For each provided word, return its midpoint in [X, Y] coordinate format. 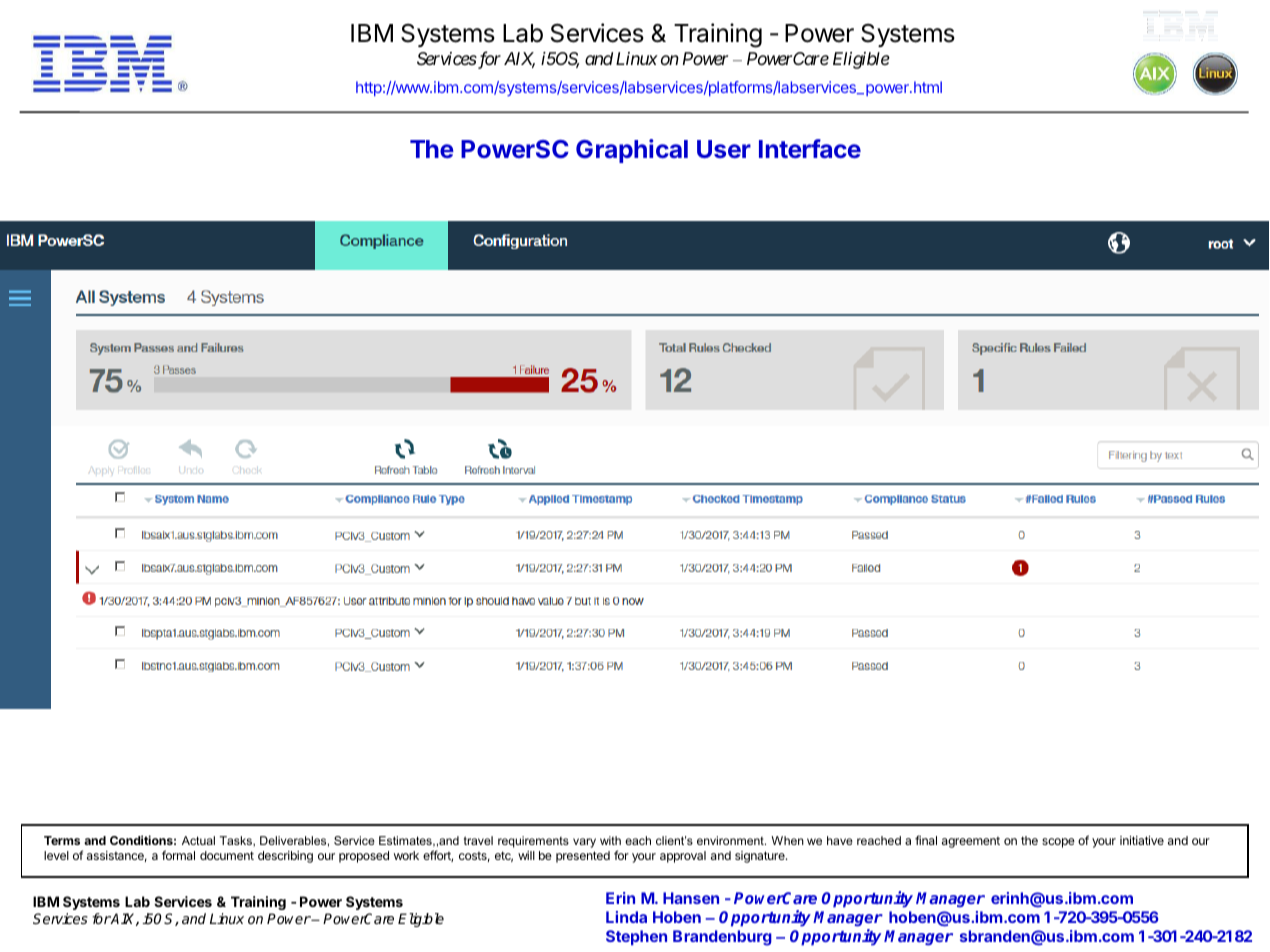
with [610, 840]
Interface [810, 148]
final [926, 840]
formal [178, 855]
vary [584, 843]
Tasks [237, 841]
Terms [62, 840]
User [724, 149]
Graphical [632, 151]
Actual [198, 840]
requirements [533, 842]
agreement [971, 842]
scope [1058, 843]
